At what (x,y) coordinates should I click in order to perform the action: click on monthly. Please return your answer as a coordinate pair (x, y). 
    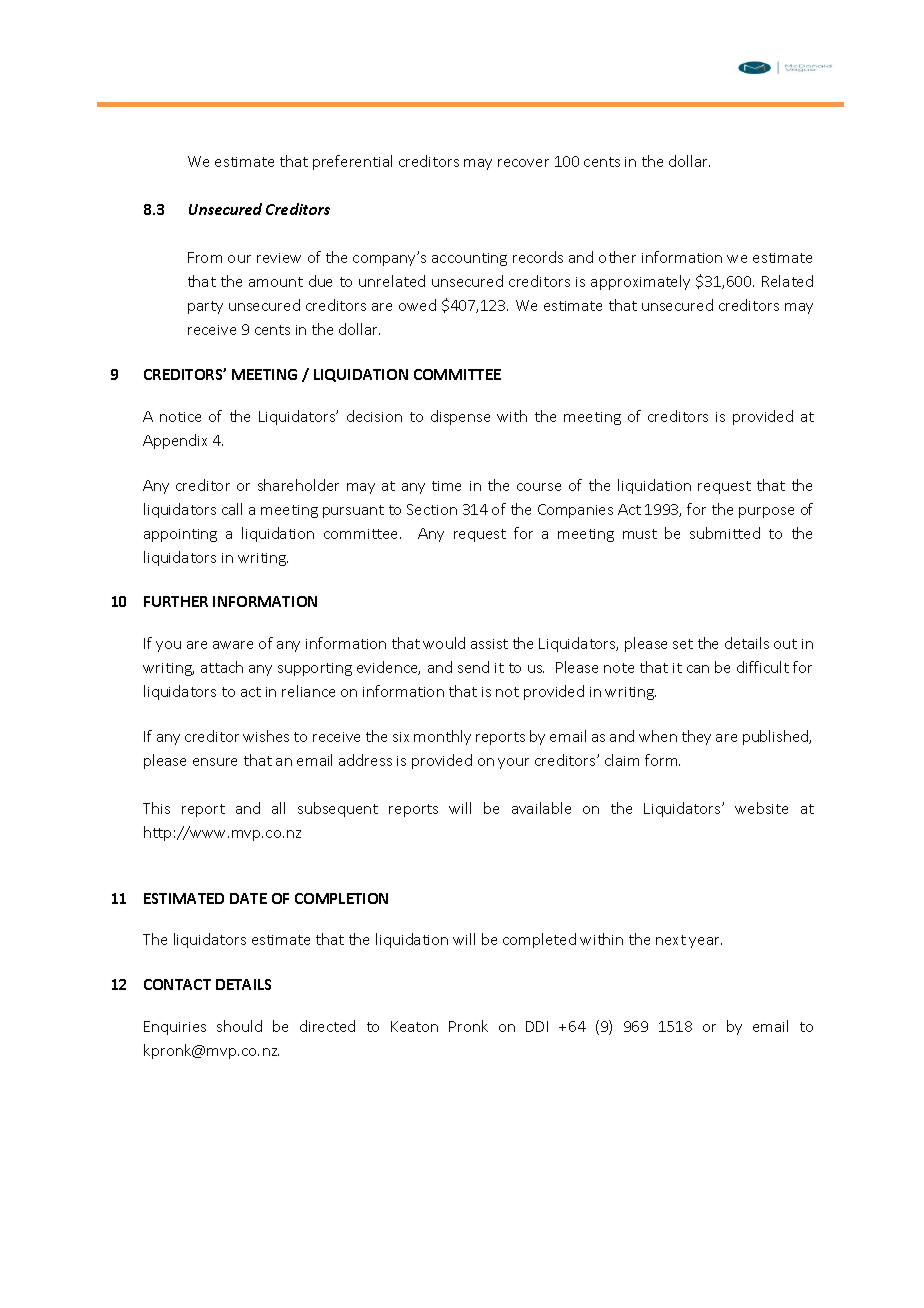
    Looking at the image, I should click on (442, 737).
